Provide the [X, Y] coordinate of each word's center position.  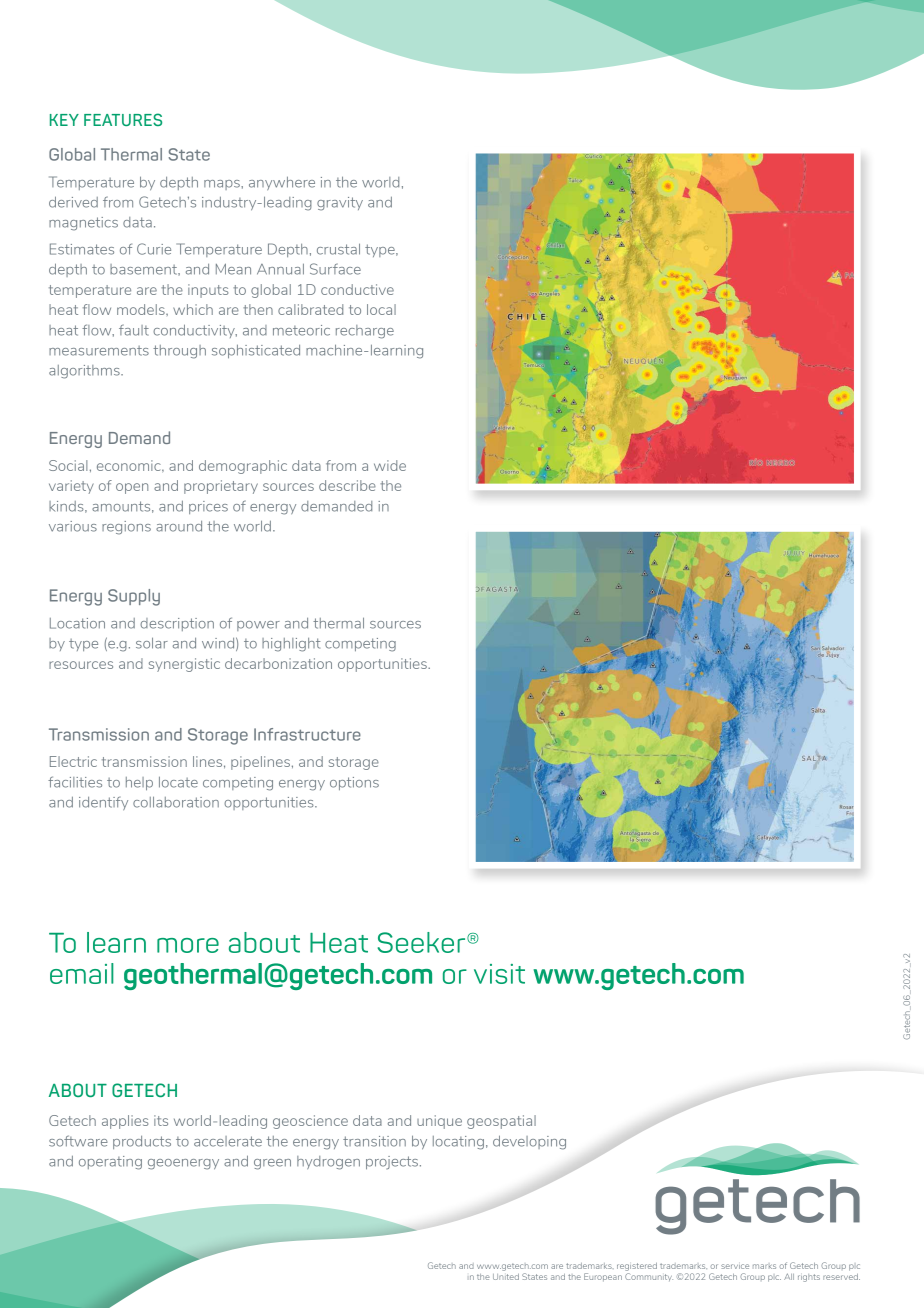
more [188, 945]
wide [390, 465]
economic [130, 465]
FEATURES [123, 119]
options [354, 783]
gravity [340, 204]
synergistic [184, 665]
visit [499, 974]
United [506, 1277]
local [381, 309]
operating [110, 1163]
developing [529, 1142]
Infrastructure [307, 734]
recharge [365, 332]
